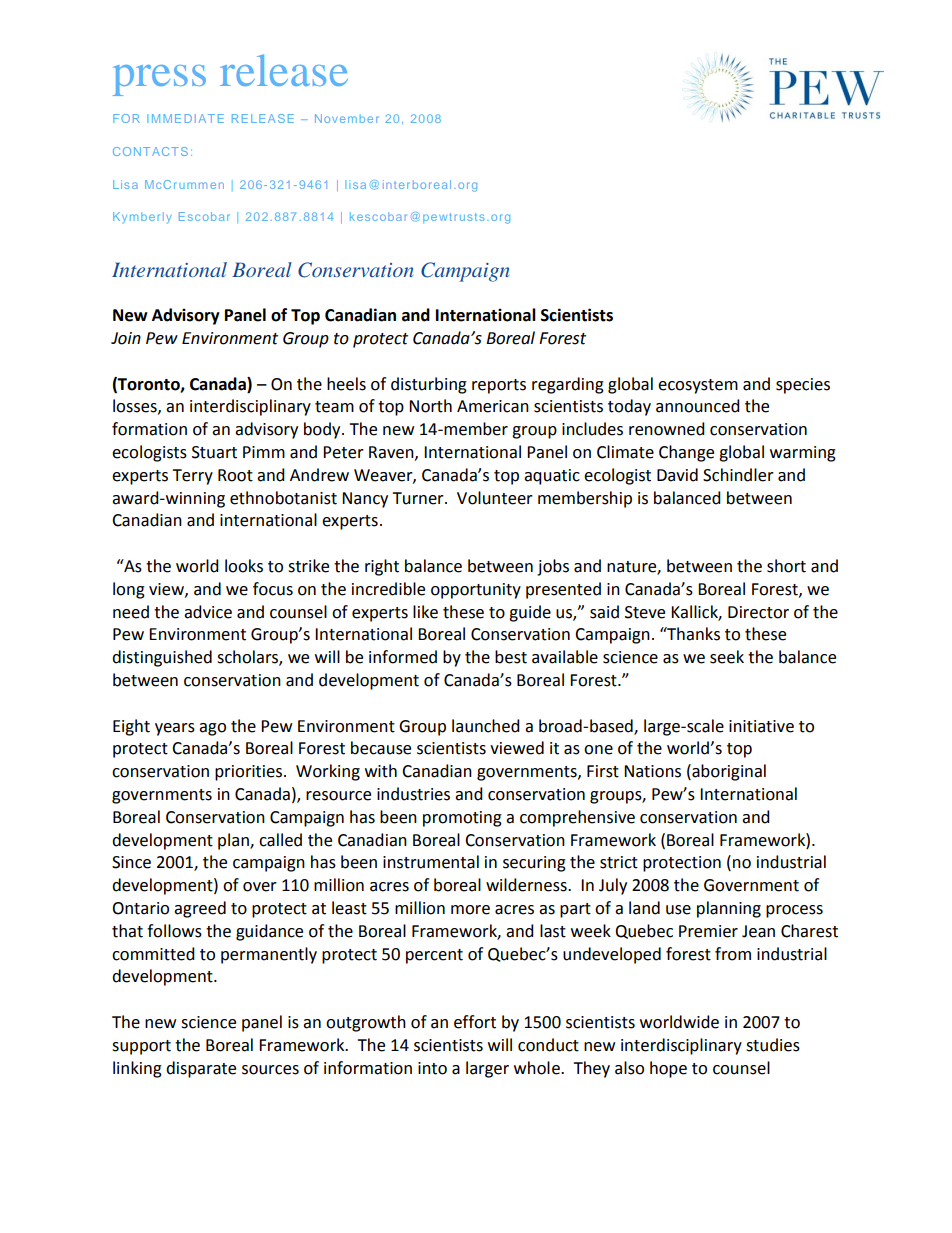 This document has width=952, height=1233. Describe the element at coordinates (698, 386) in the document. I see `ecosystem` at that location.
